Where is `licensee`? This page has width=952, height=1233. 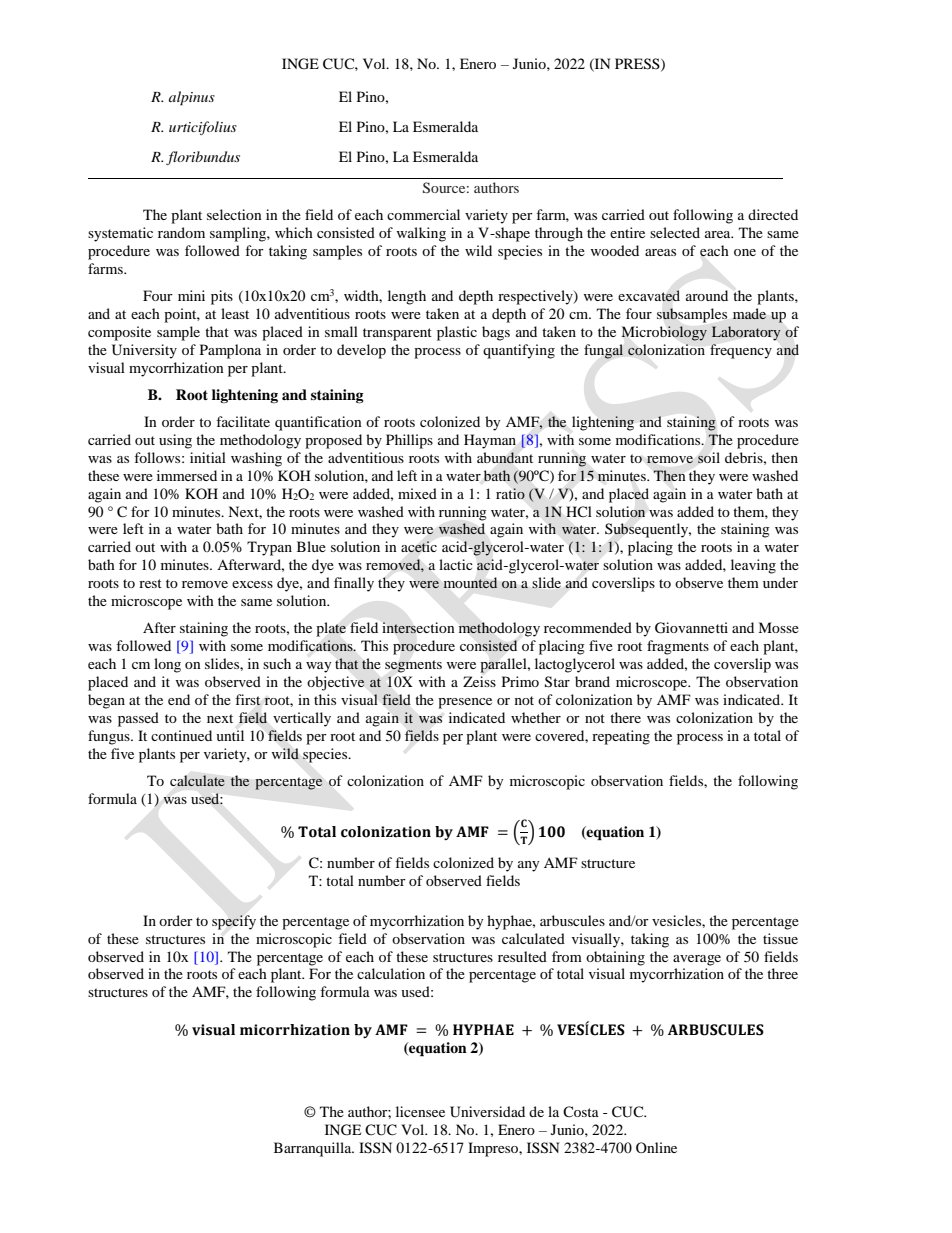
licensee is located at coordinates (420, 1111).
